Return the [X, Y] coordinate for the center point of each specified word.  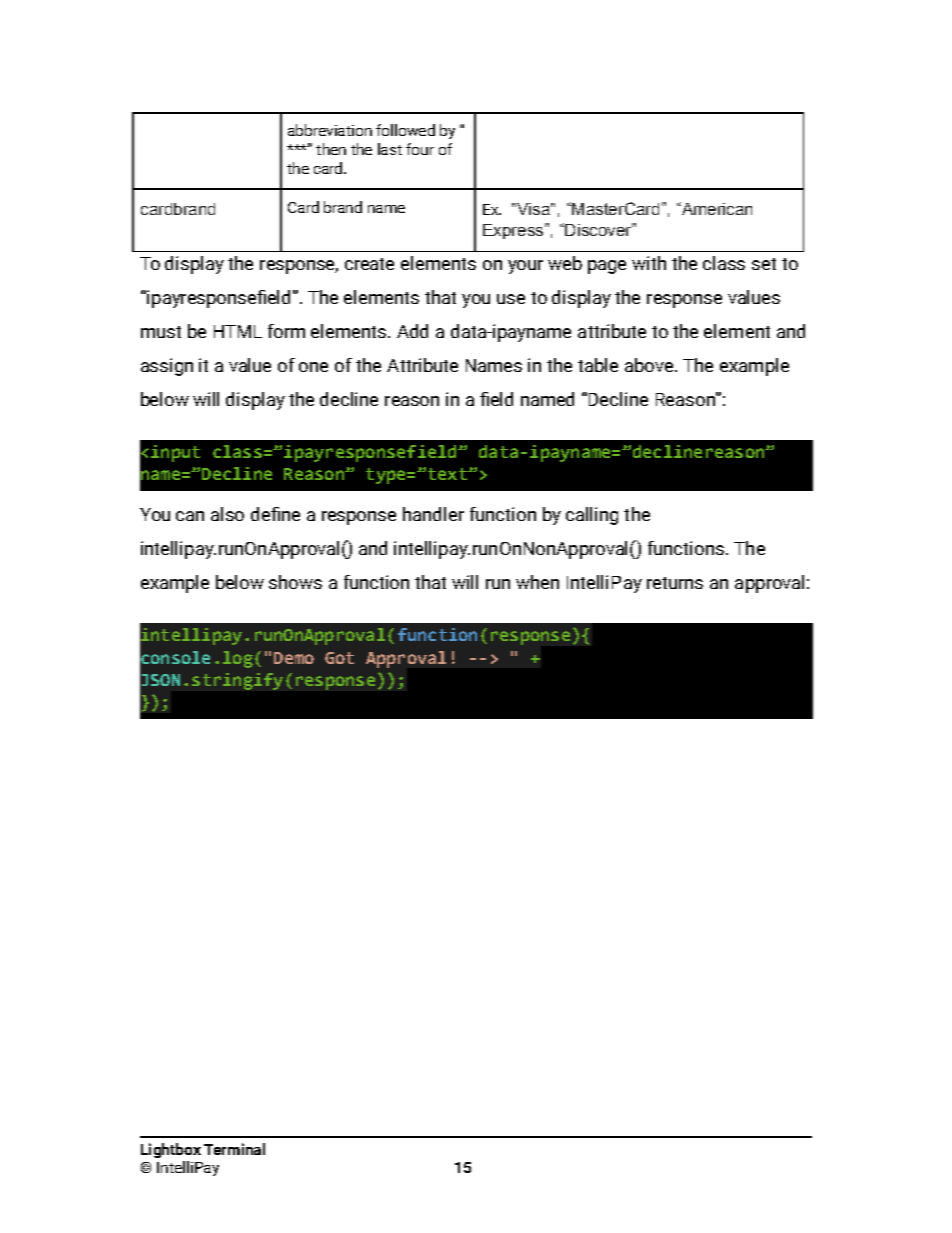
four [420, 149]
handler [433, 514]
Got [339, 658]
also [227, 514]
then [331, 149]
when [537, 582]
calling [592, 516]
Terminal [234, 1149]
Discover [598, 229]
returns [675, 583]
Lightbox [171, 1150]
